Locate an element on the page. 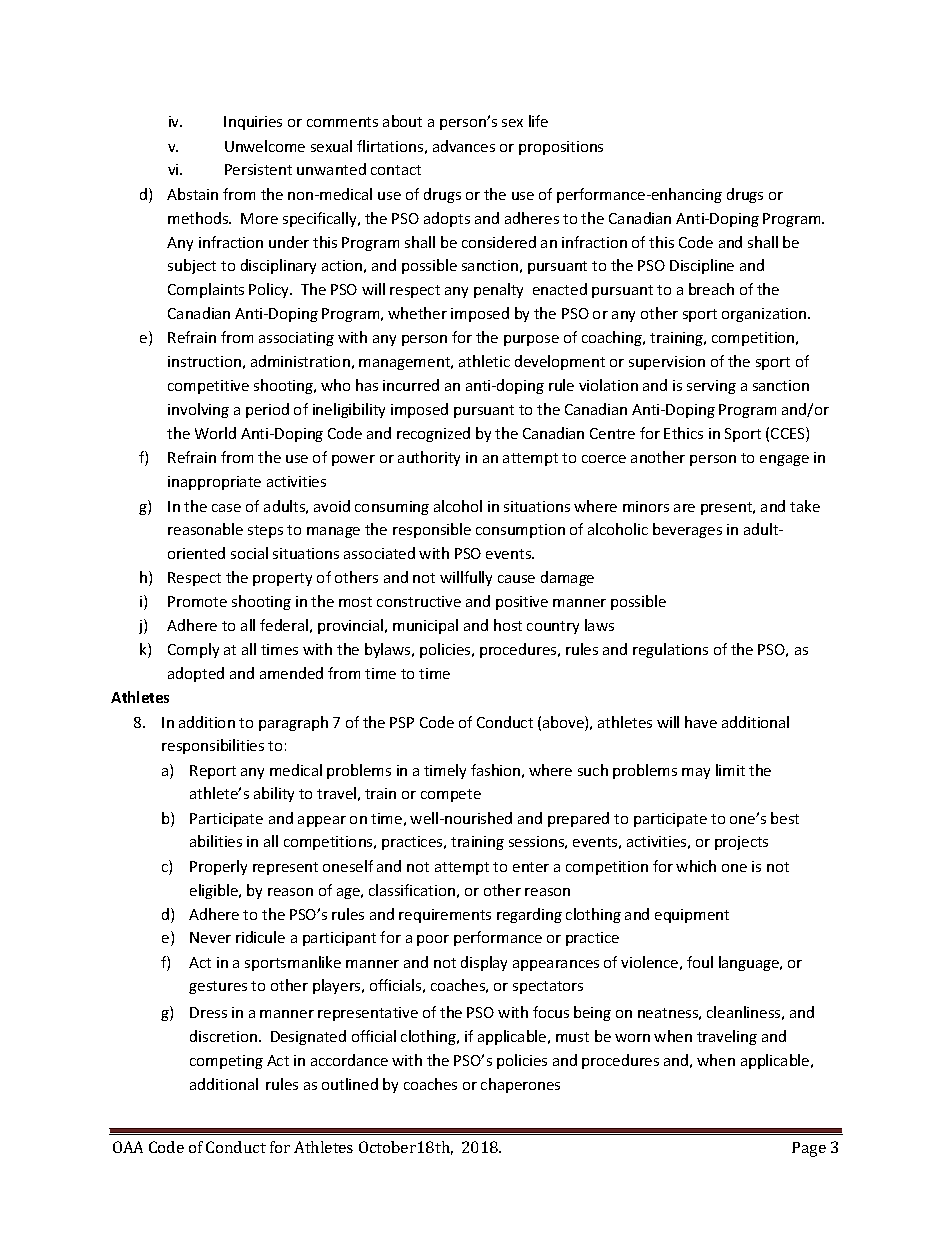 This document has height=1233, width=952. Discipline is located at coordinates (702, 266).
